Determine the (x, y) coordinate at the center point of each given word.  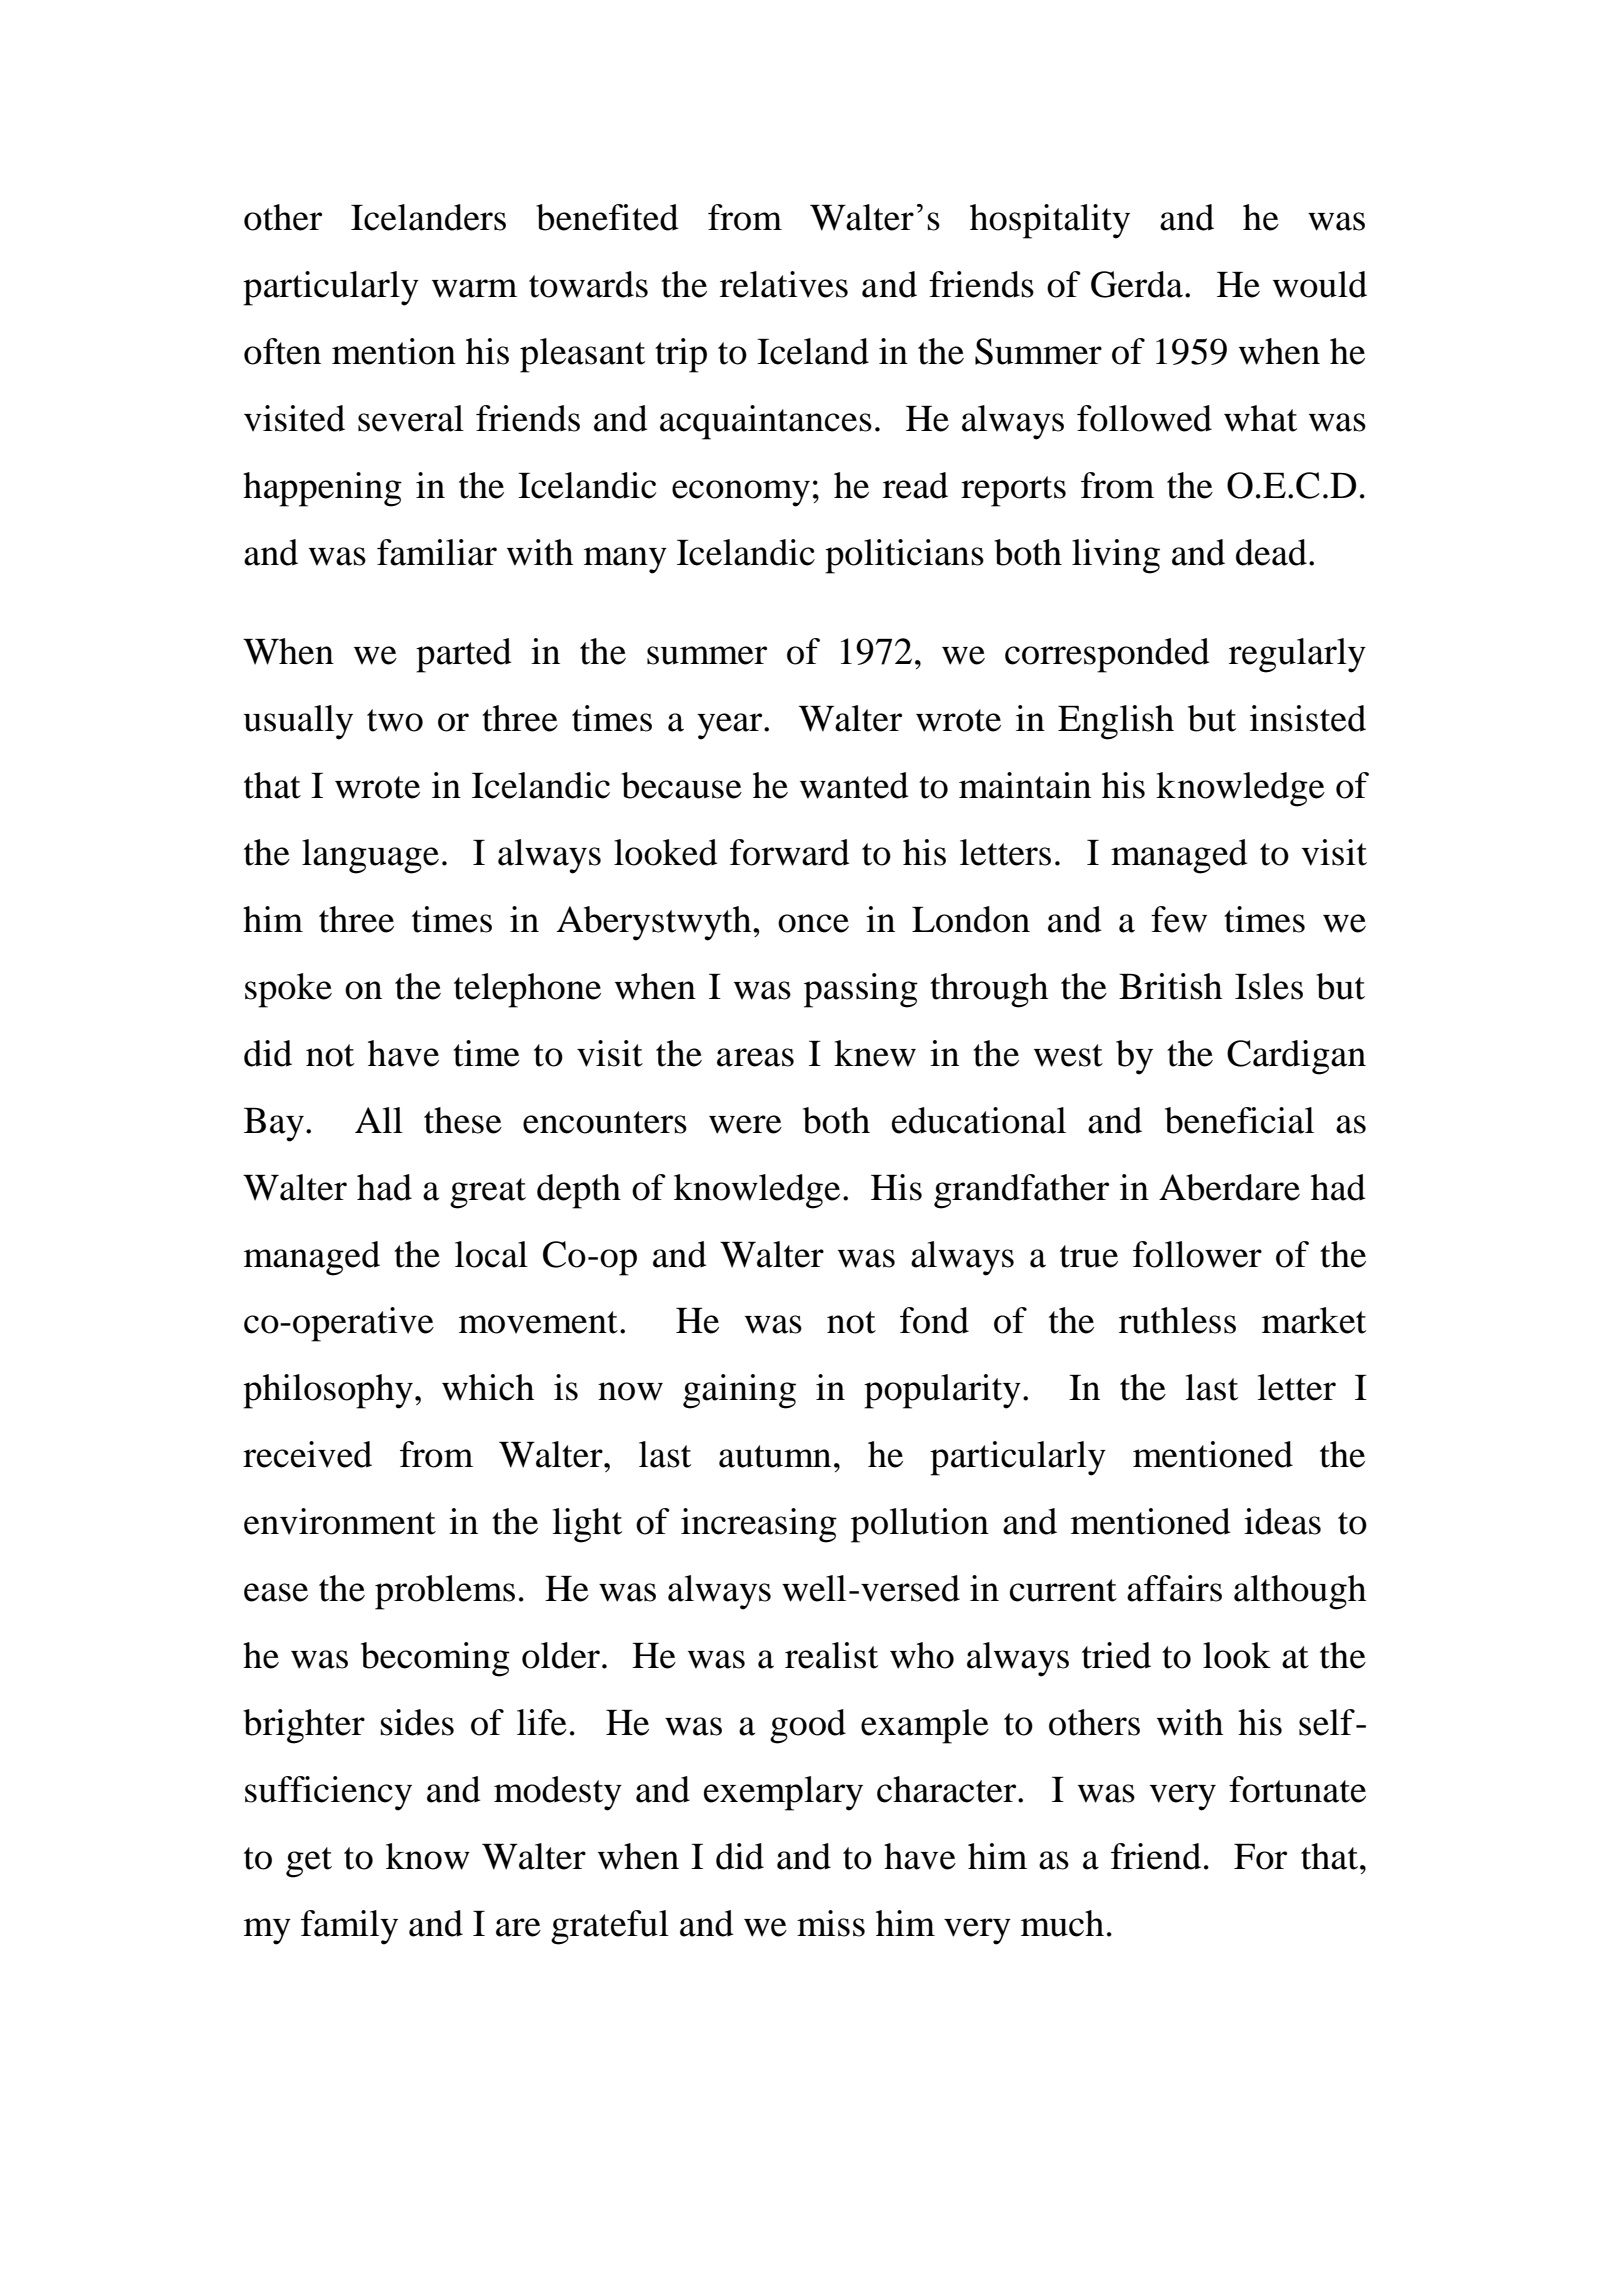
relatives (784, 284)
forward (790, 852)
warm (474, 288)
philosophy (328, 1391)
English (1116, 722)
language (370, 856)
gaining (739, 1391)
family (349, 1927)
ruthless (1177, 1320)
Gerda (1137, 284)
